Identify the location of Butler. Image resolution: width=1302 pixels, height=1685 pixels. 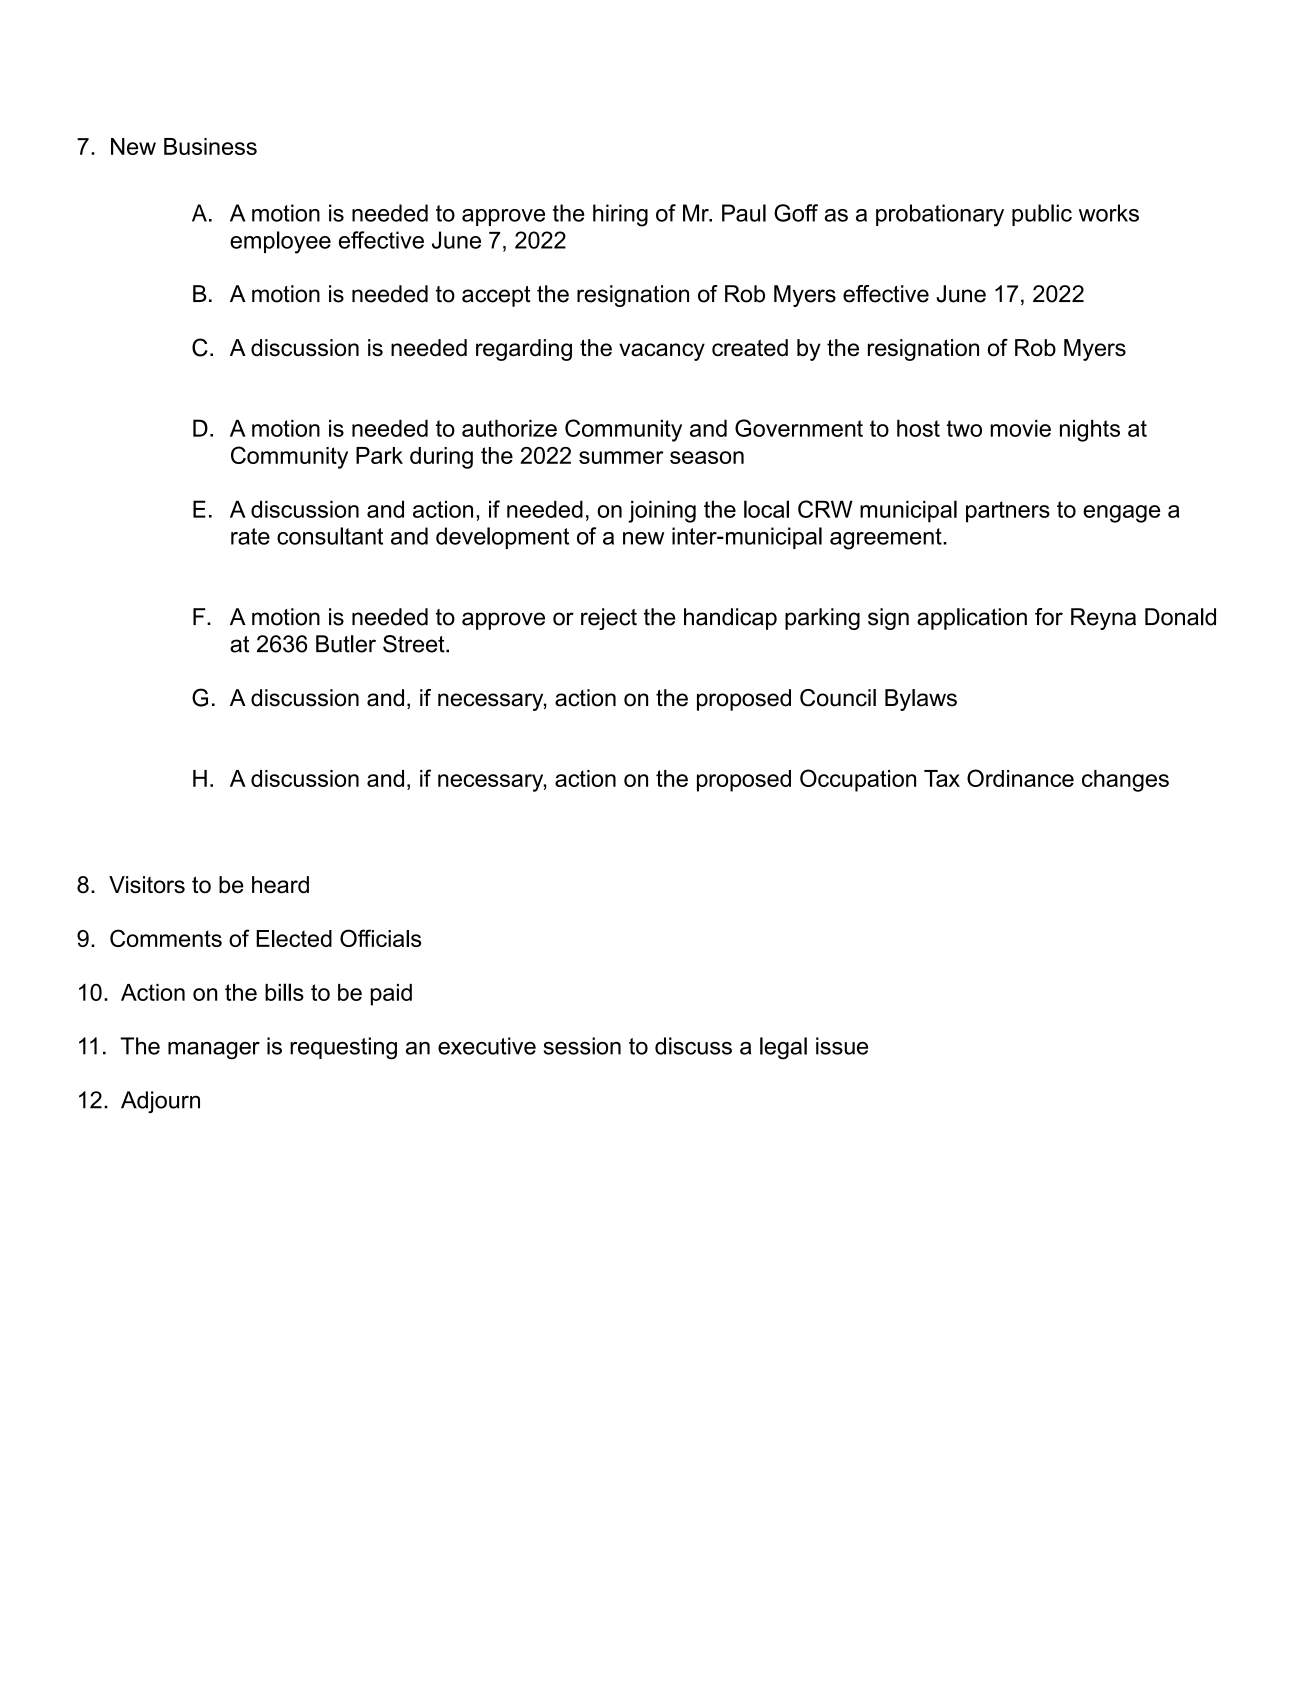
(346, 644).
